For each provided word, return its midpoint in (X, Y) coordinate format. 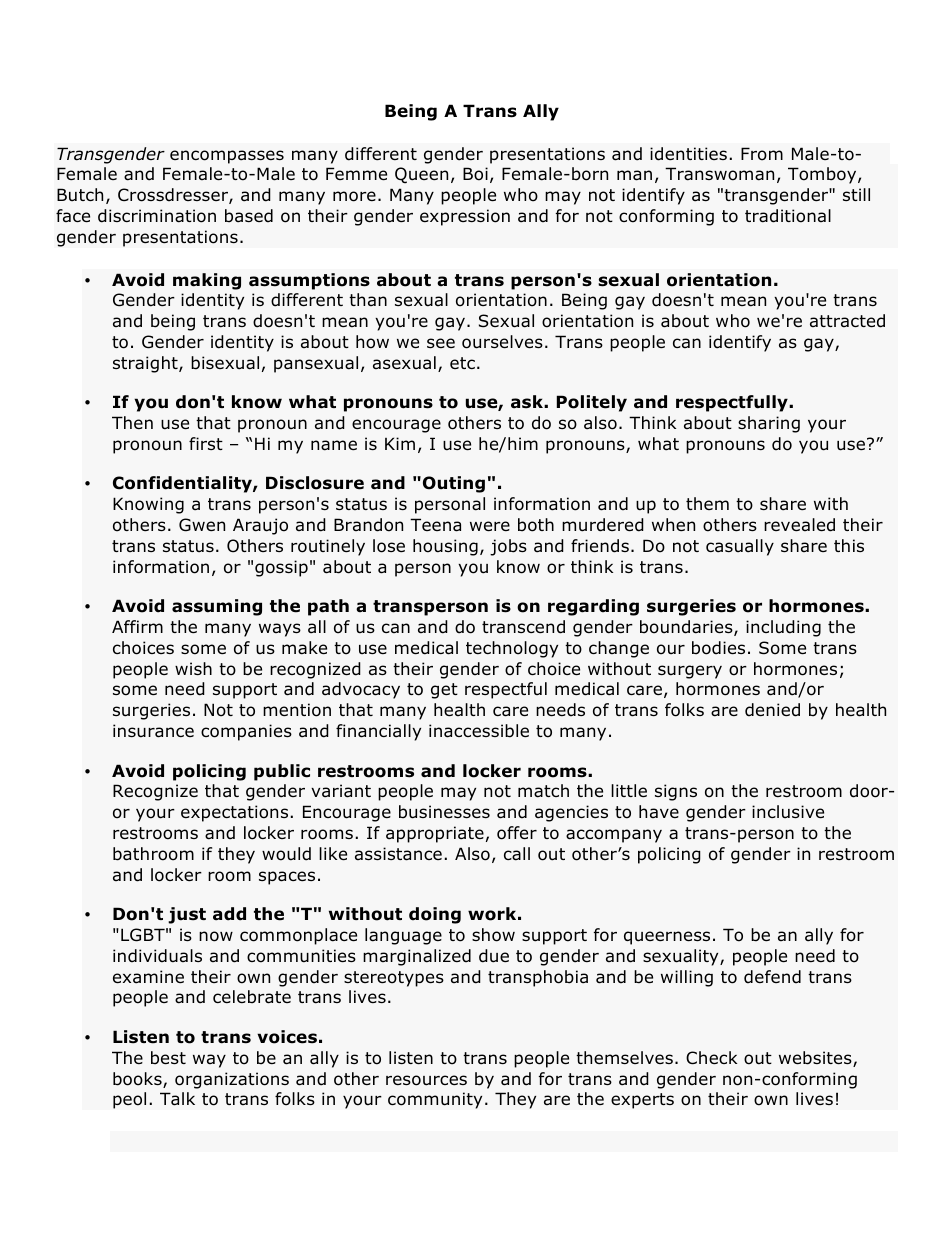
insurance (153, 731)
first (206, 443)
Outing (452, 484)
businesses (444, 812)
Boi (475, 174)
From (762, 154)
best (168, 1058)
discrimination (157, 216)
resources (426, 1080)
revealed (799, 525)
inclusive (788, 812)
